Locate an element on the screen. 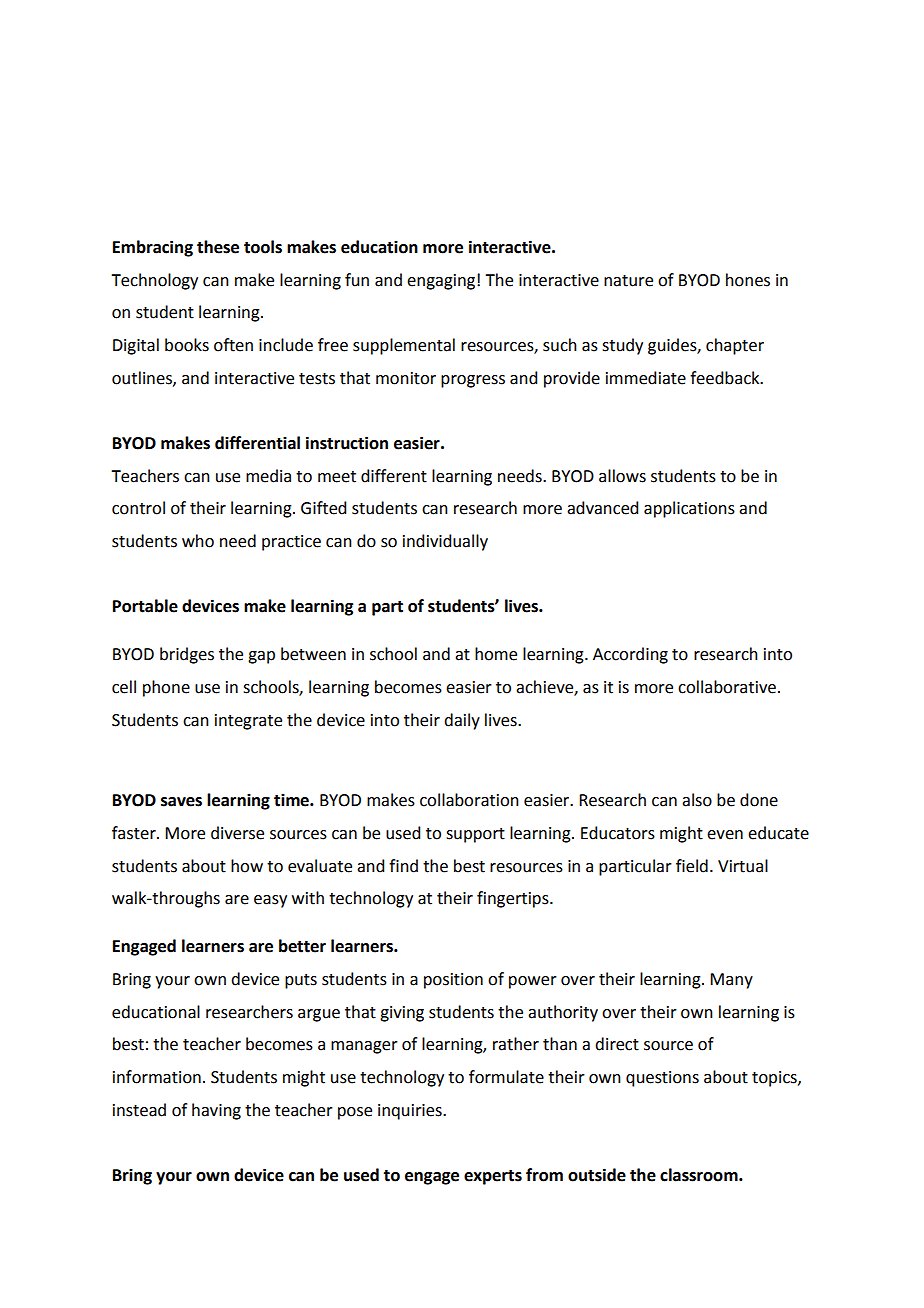 The image size is (924, 1308). fun is located at coordinates (357, 280).
